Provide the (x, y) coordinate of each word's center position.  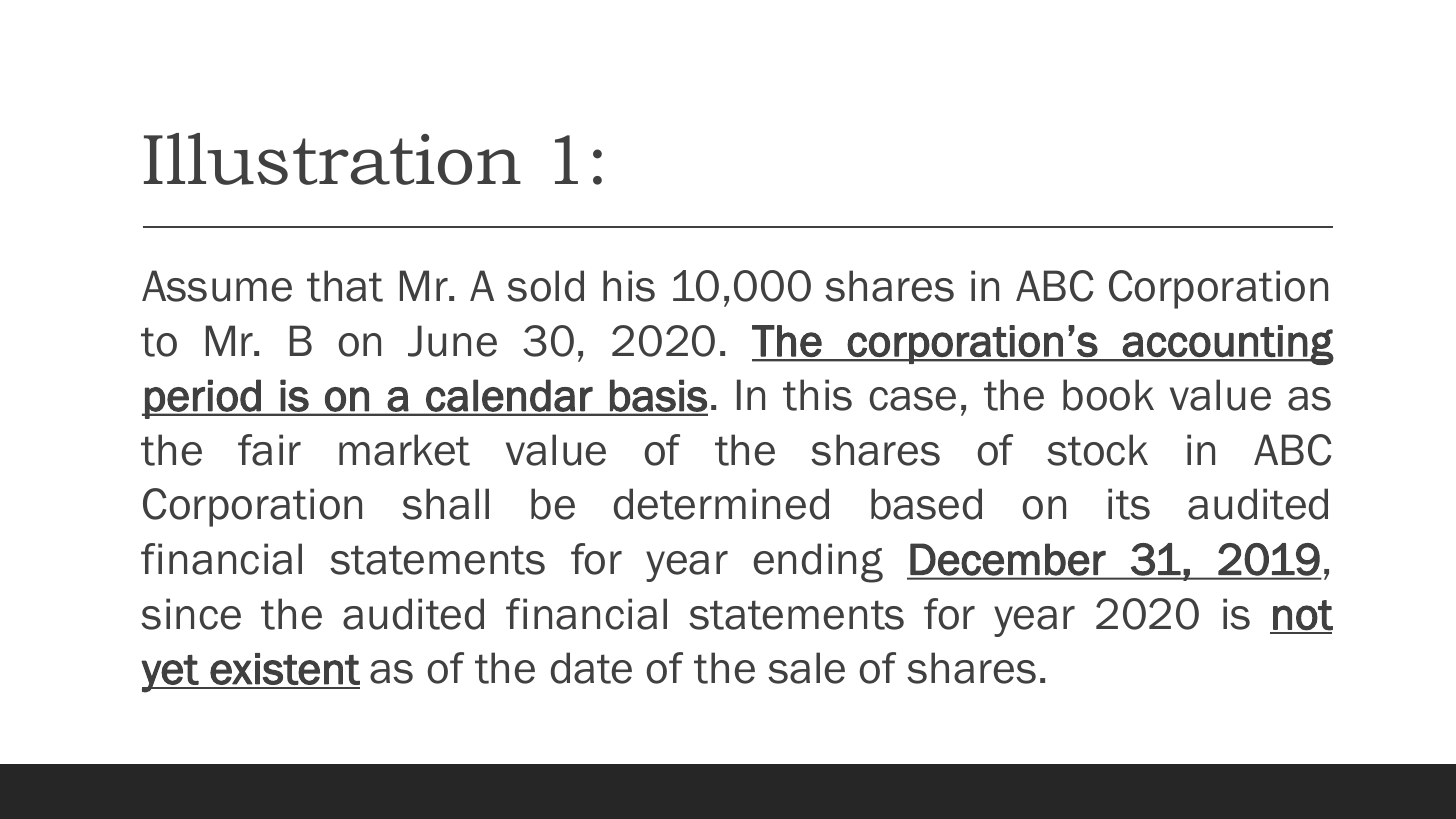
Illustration (332, 159)
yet (170, 674)
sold (545, 286)
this (817, 395)
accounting (1227, 345)
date (591, 668)
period (203, 399)
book (1108, 395)
